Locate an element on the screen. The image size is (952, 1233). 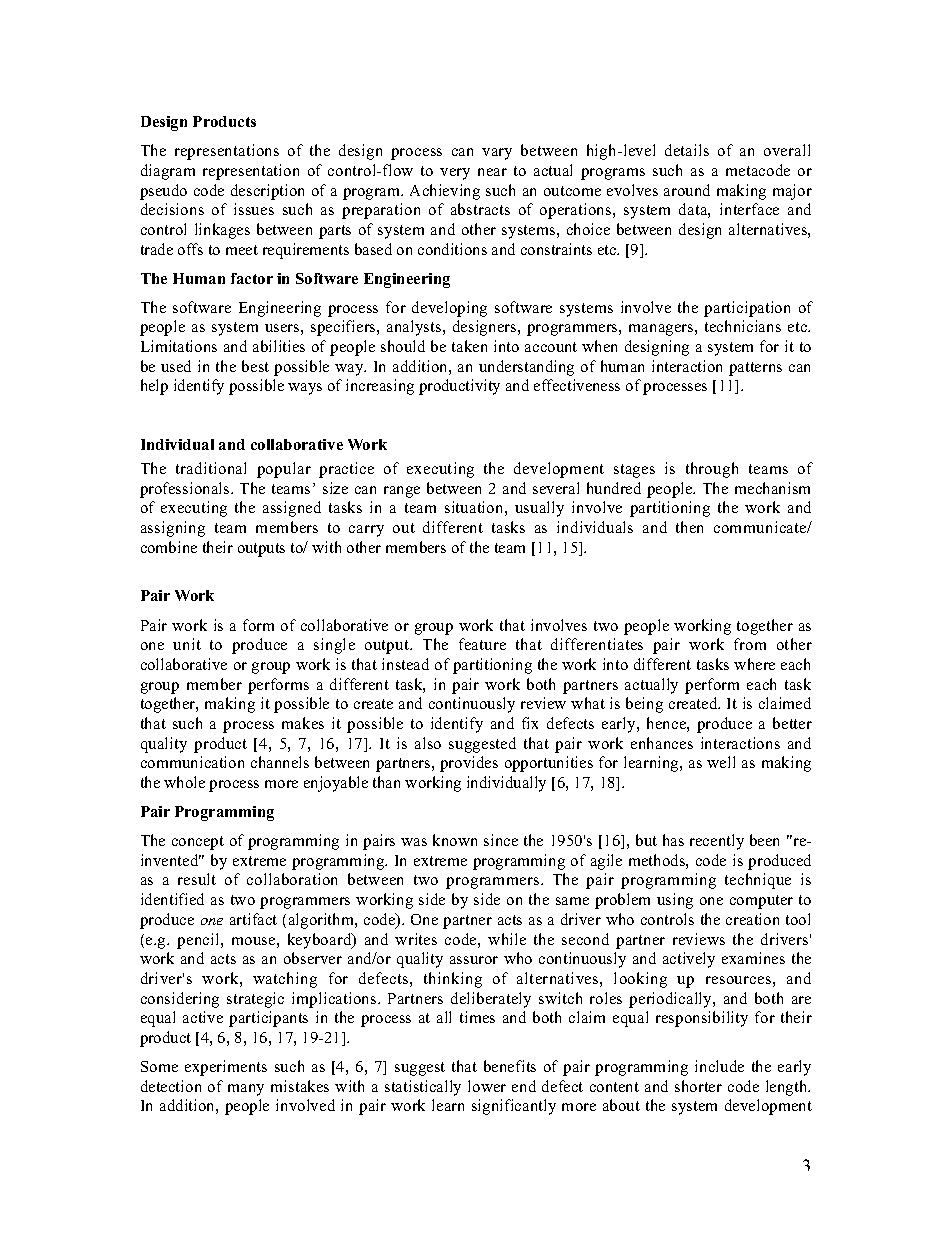
recently is located at coordinates (717, 842).
